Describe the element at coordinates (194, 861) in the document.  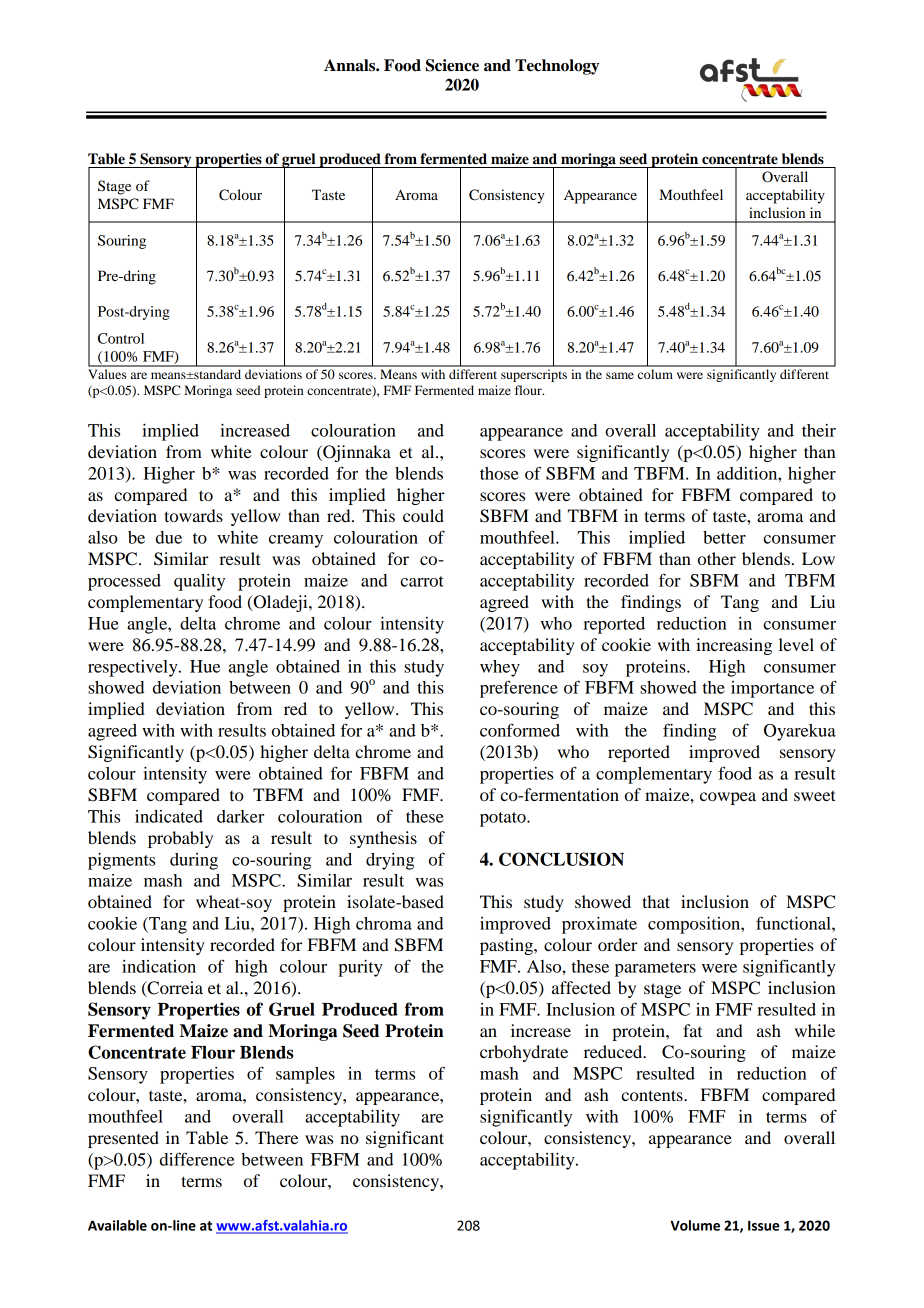
I see `during` at that location.
